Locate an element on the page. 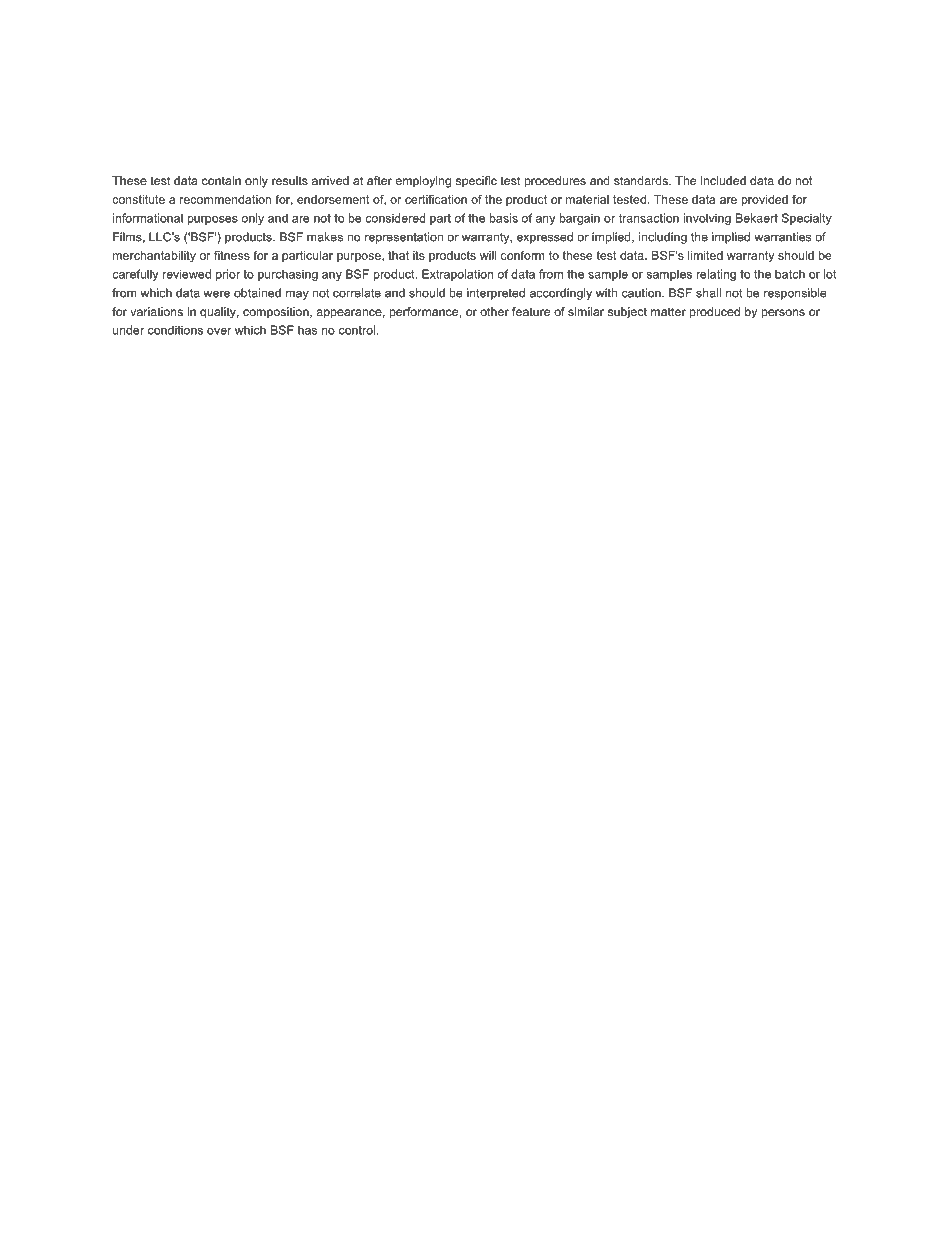 The width and height of the page is (952, 1233). specific is located at coordinates (476, 181).
